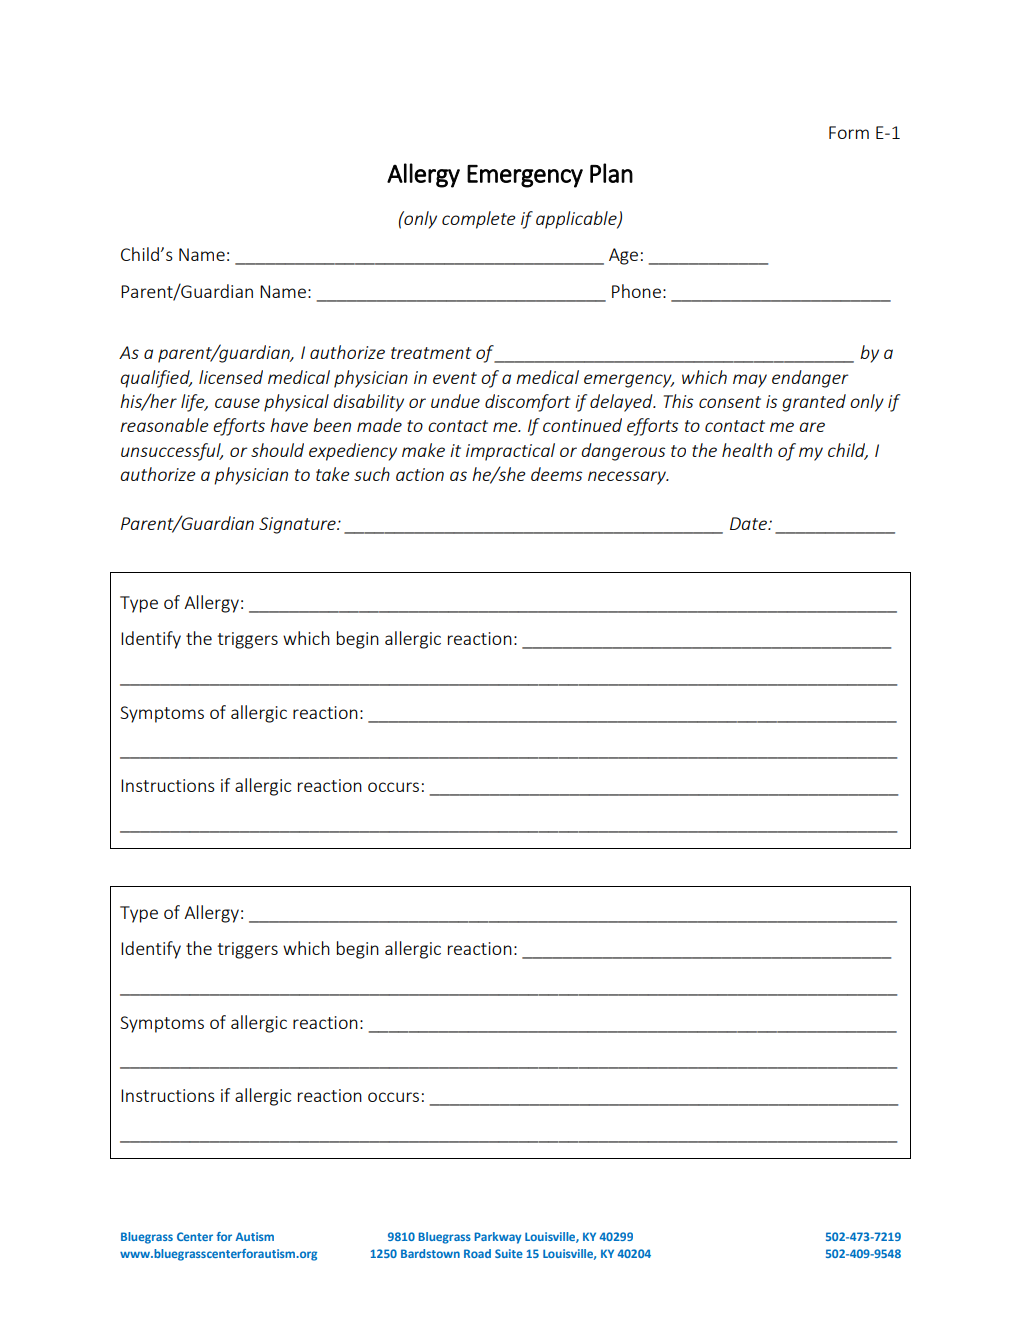 This screenshot has height=1321, width=1021. What do you see at coordinates (498, 1238) in the screenshot?
I see `Parkway` at bounding box center [498, 1238].
